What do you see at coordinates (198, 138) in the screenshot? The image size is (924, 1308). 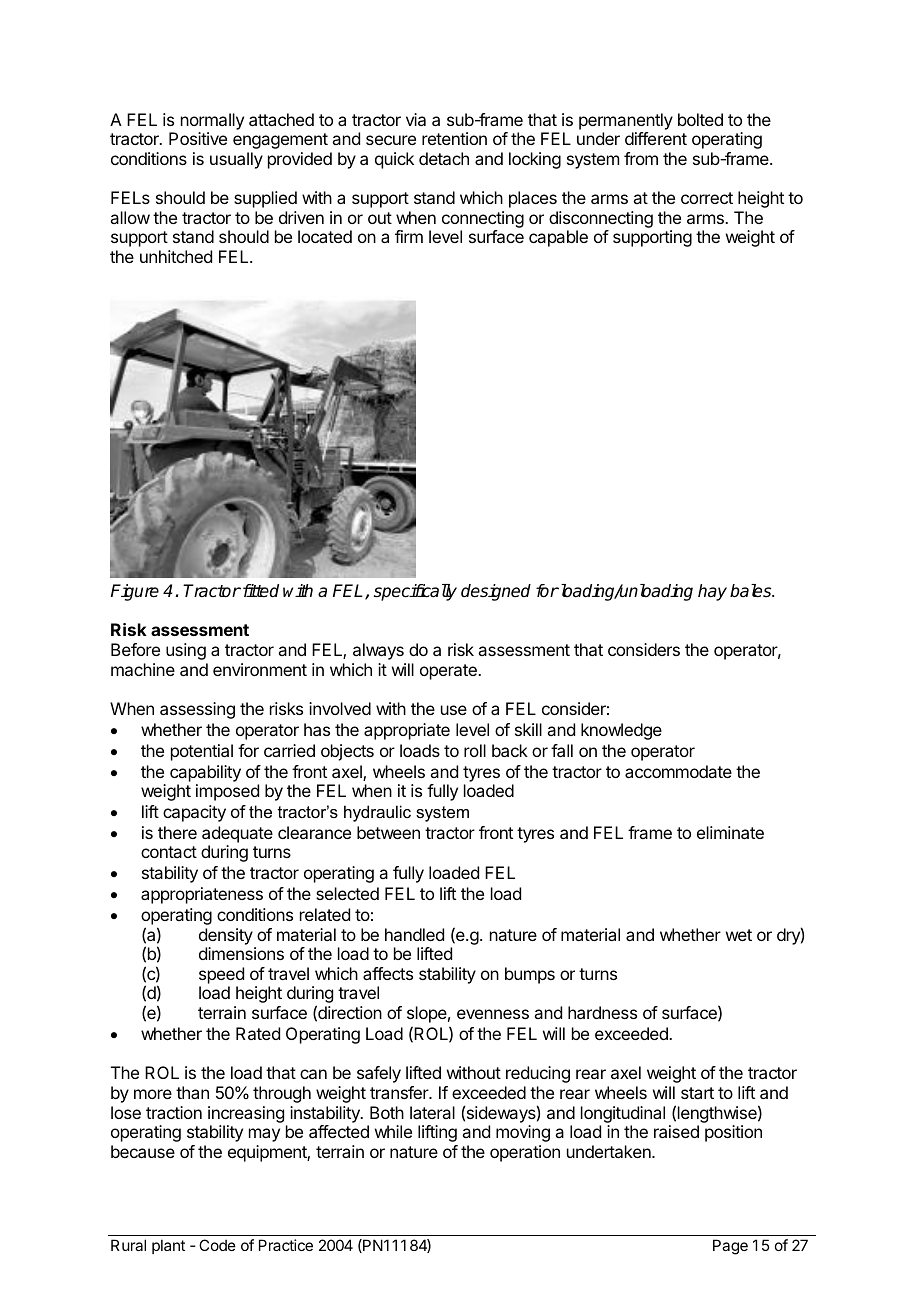 I see `Positive` at bounding box center [198, 138].
